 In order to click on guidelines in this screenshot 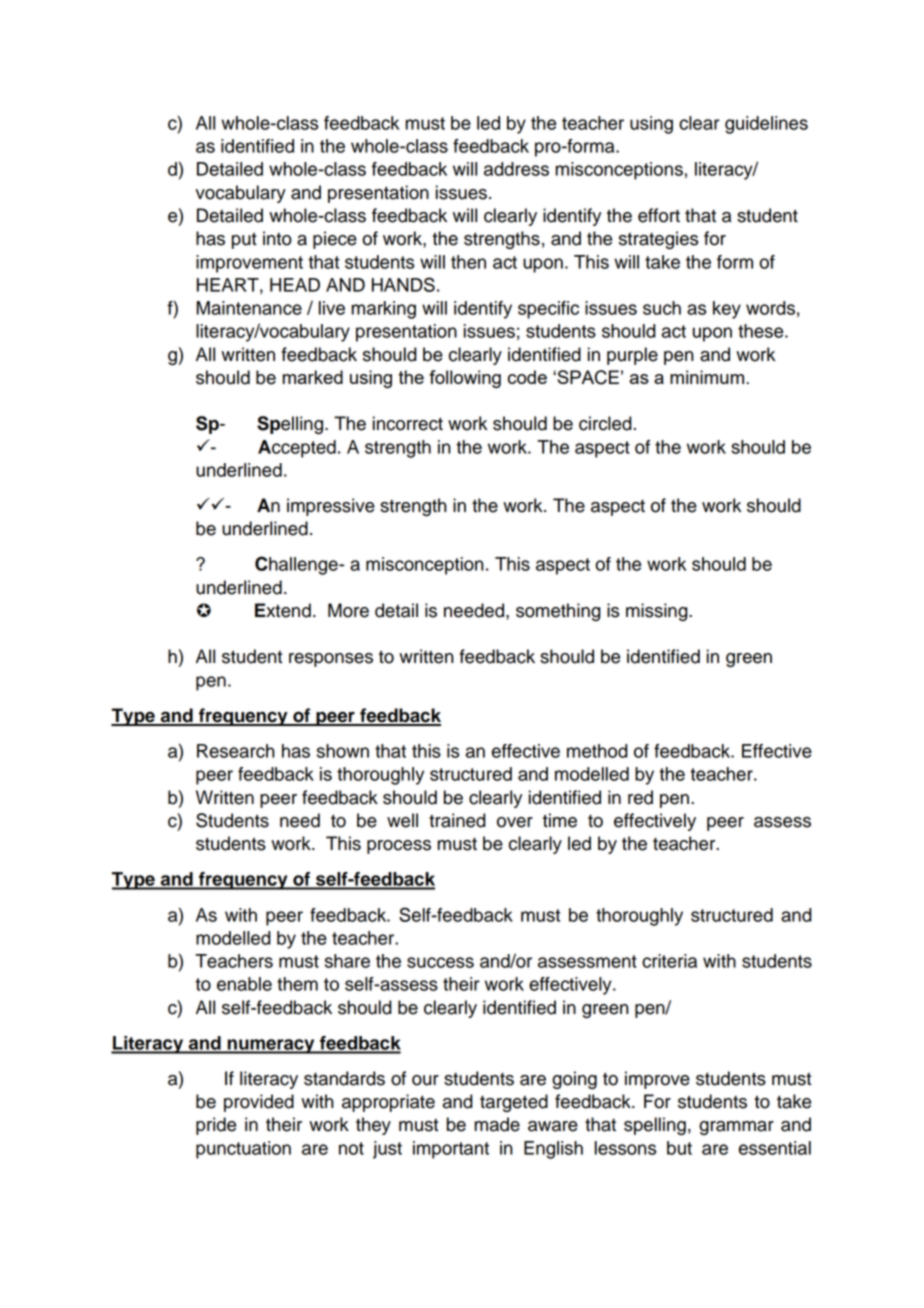, I will do `click(766, 125)`.
